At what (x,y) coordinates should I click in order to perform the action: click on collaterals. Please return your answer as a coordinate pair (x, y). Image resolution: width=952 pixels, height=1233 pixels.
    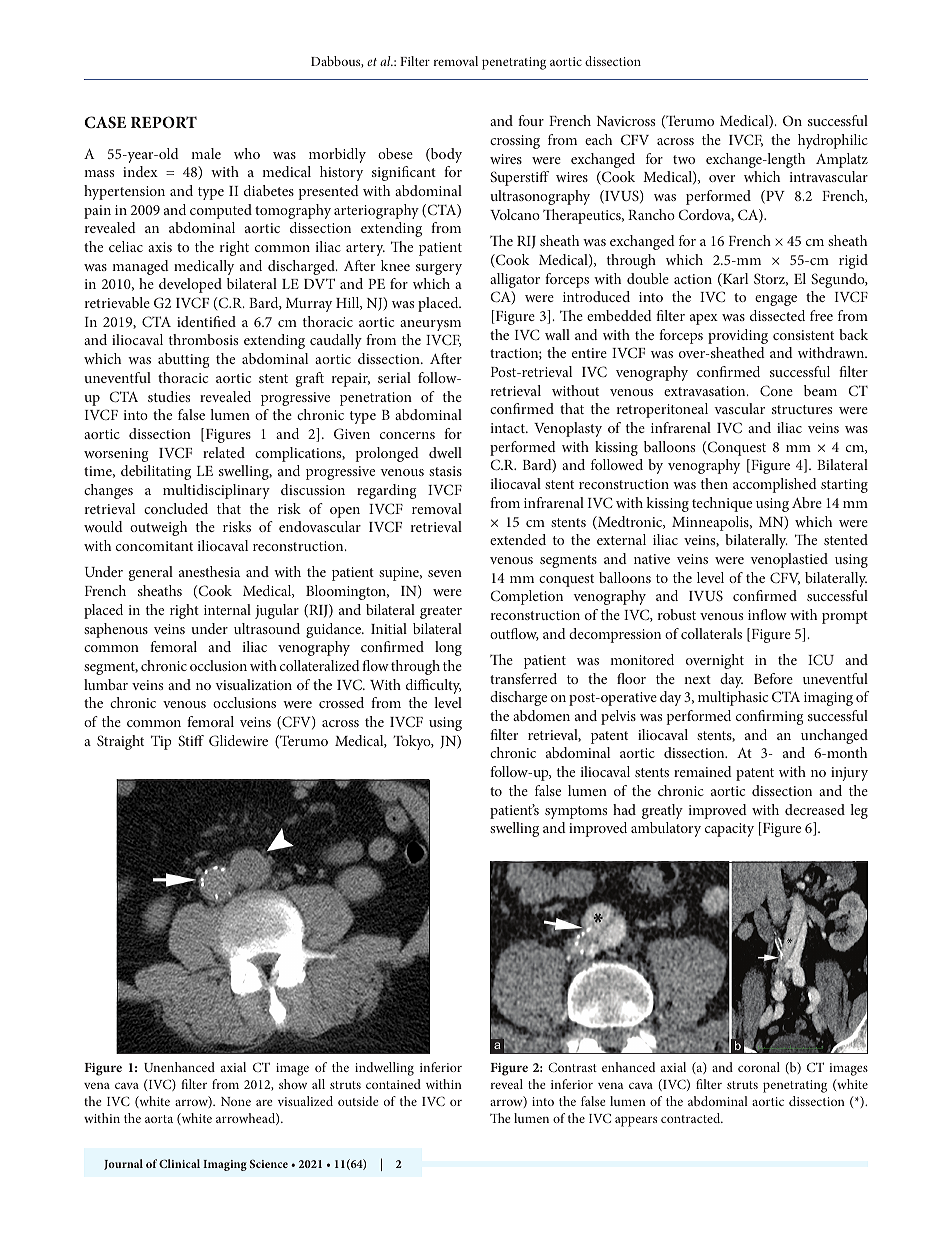
    Looking at the image, I should click on (711, 633).
